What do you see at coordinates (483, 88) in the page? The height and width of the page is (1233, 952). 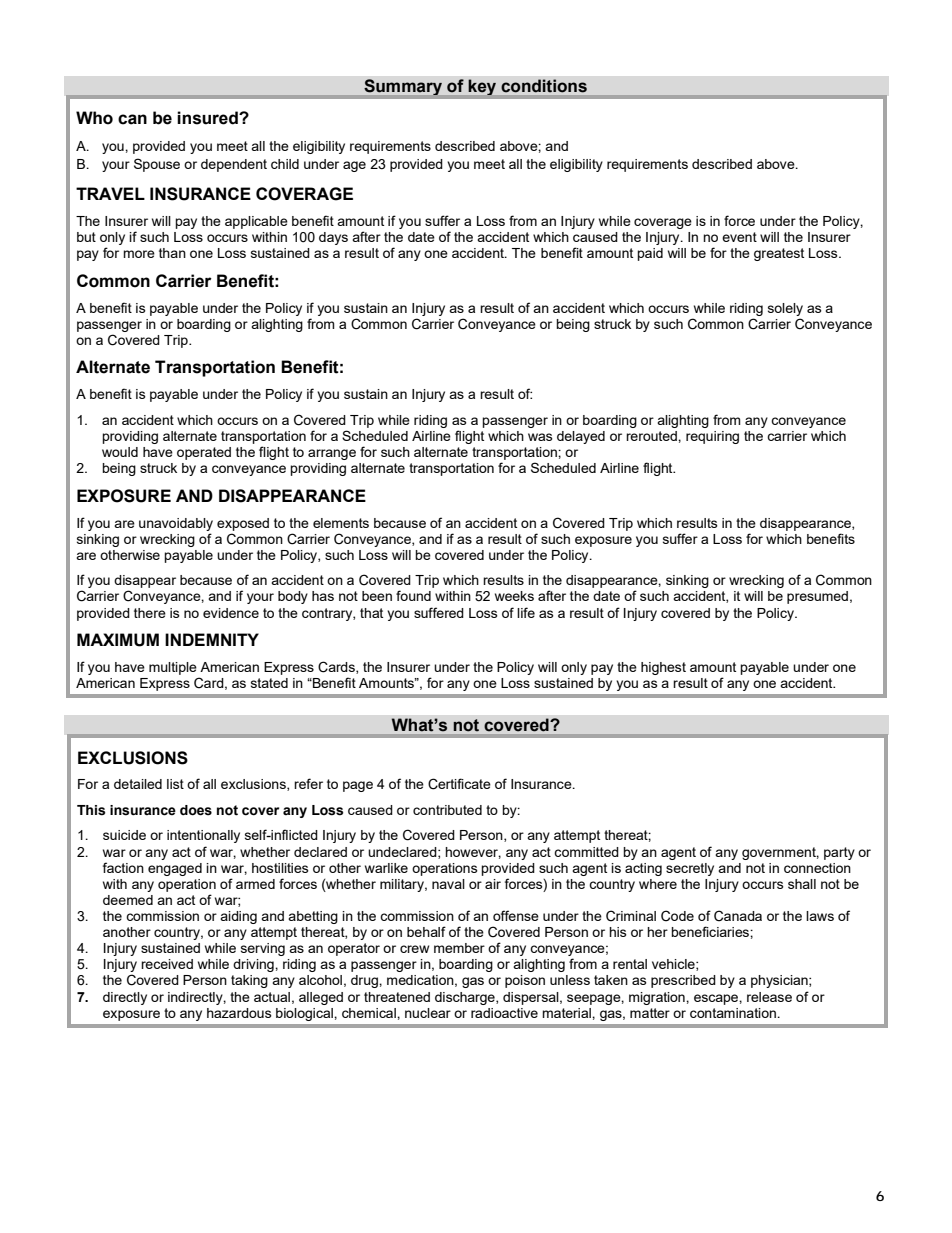 I see `key` at bounding box center [483, 88].
